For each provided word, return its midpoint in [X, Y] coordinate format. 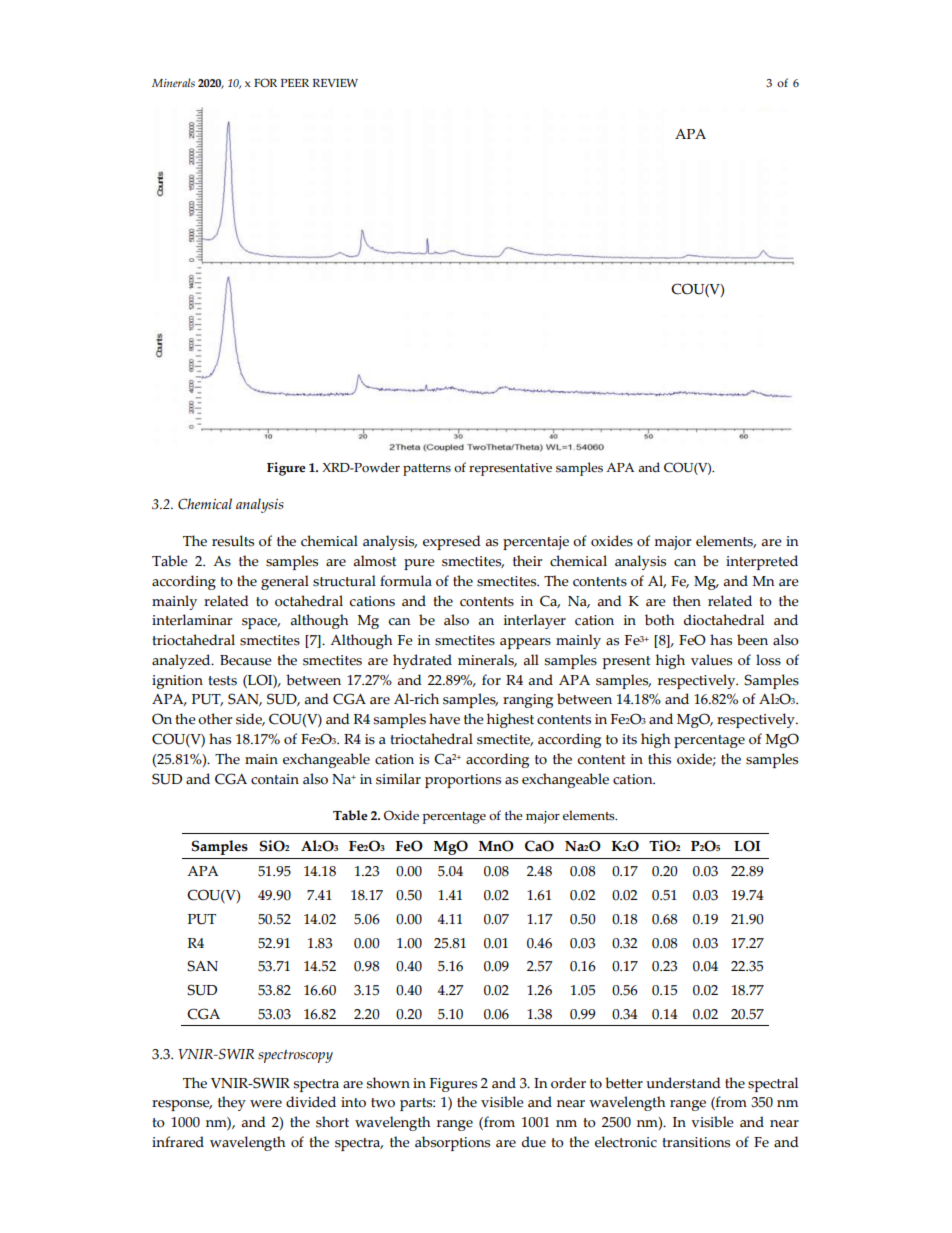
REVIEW [335, 83]
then [687, 601]
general [285, 582]
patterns [427, 470]
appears [525, 643]
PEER [295, 83]
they [232, 1103]
